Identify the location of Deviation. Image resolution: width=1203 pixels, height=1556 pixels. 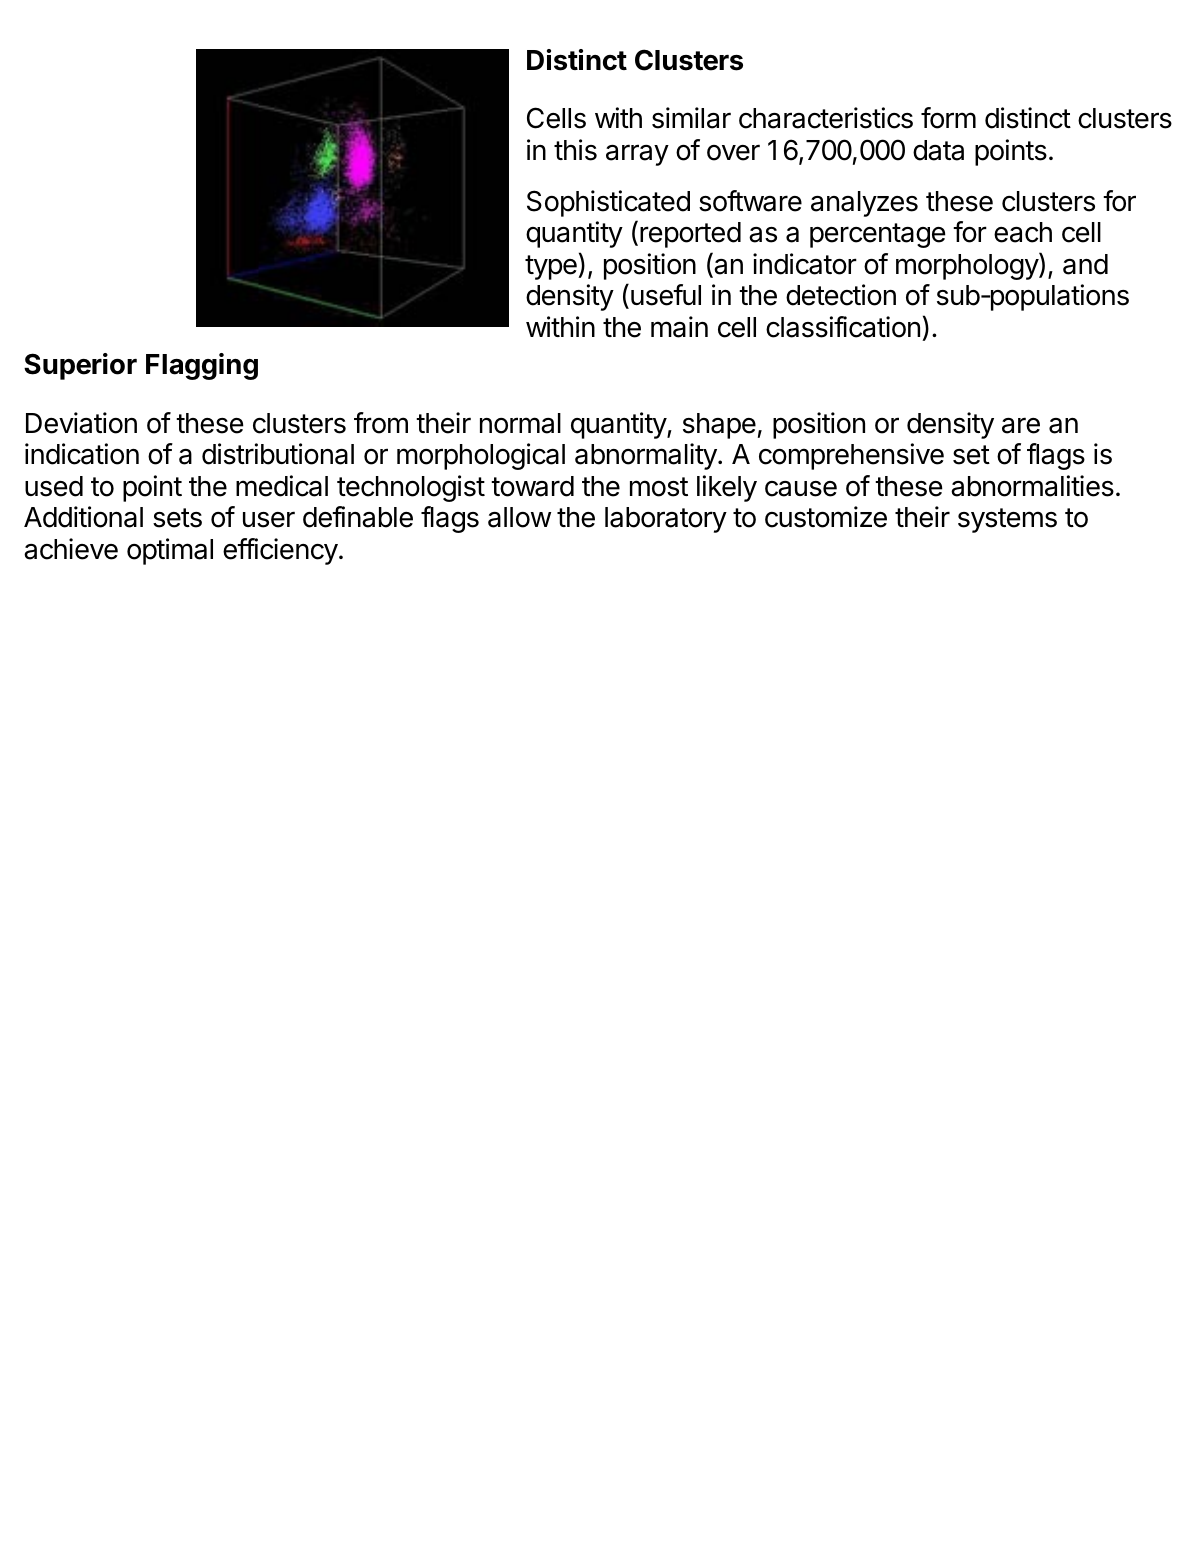
(81, 423).
